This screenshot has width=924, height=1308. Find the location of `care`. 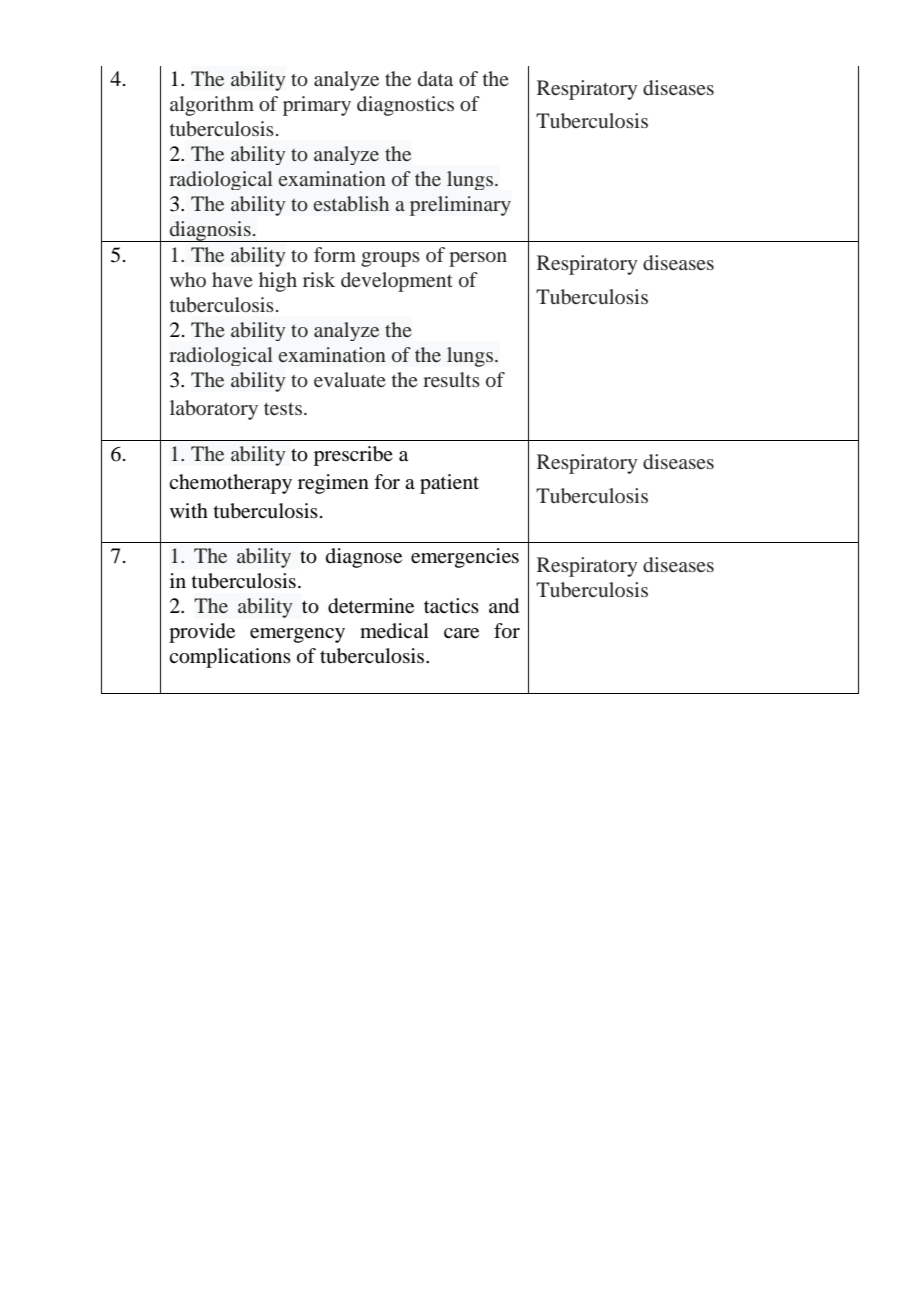

care is located at coordinates (461, 633).
